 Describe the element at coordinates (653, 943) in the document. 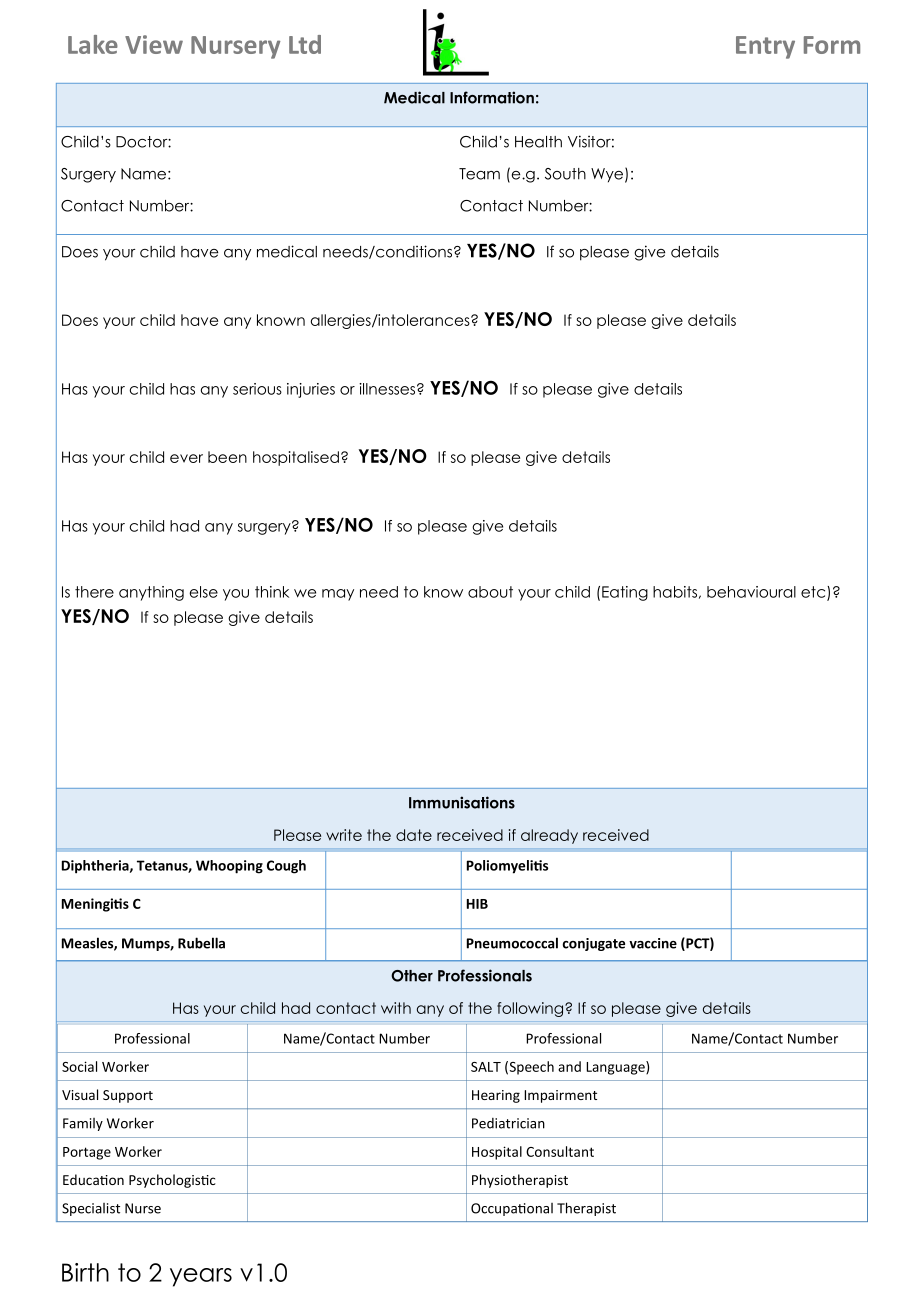

I see `vaccine` at that location.
